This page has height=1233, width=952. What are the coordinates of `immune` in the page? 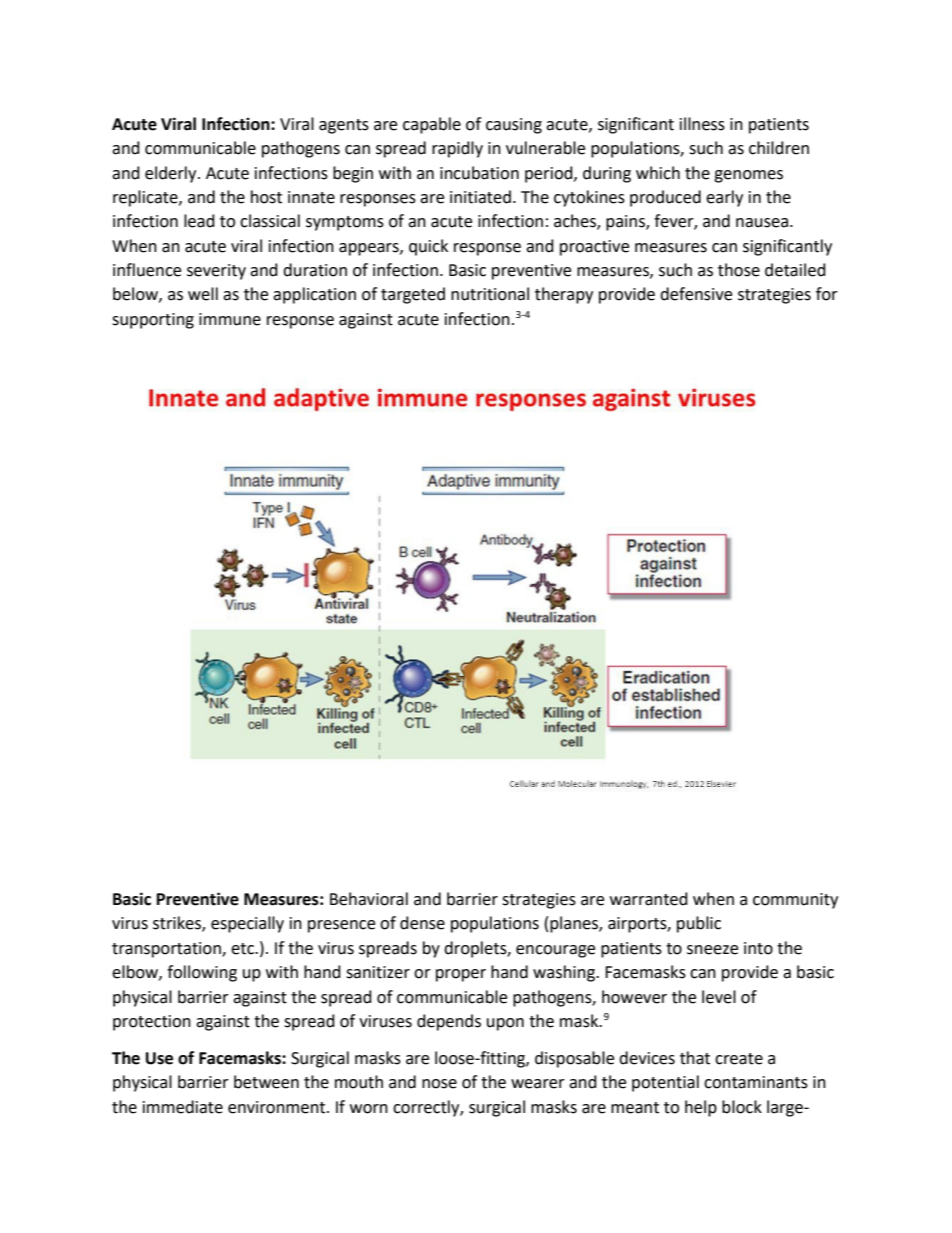 It's located at (230, 319).
